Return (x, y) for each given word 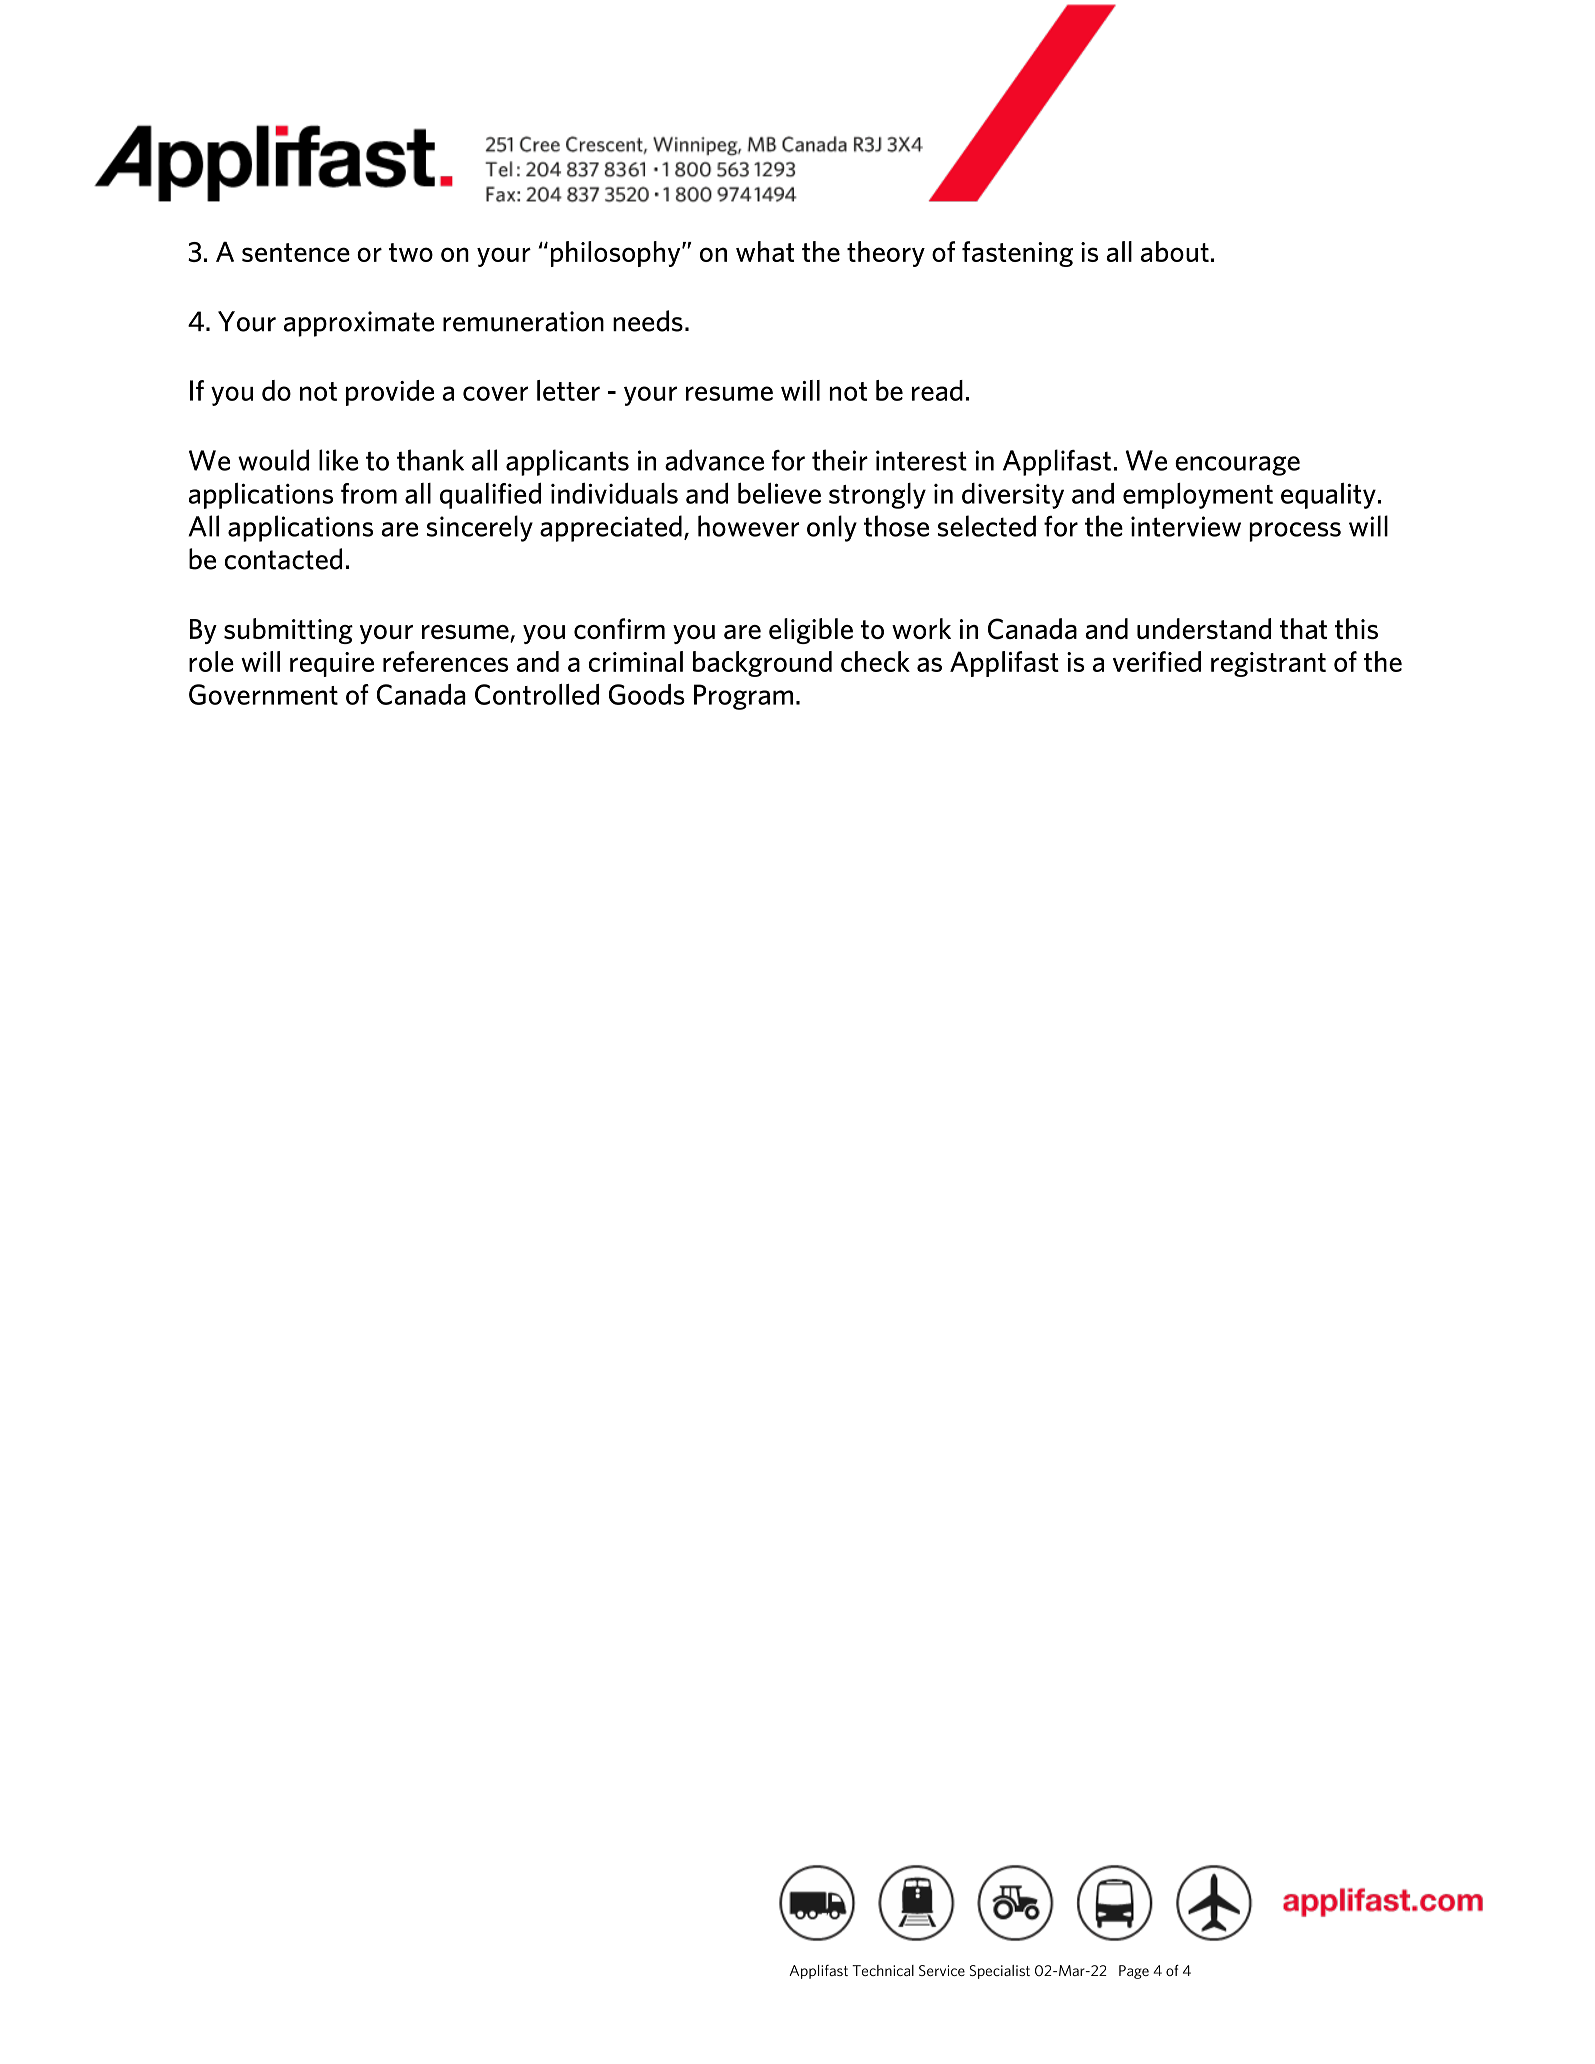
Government (263, 694)
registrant (1268, 664)
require (332, 664)
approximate (359, 324)
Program (743, 697)
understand (1204, 628)
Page (1134, 1972)
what (765, 251)
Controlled (537, 694)
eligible (811, 631)
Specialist (1000, 1972)
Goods (647, 694)
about (1175, 251)
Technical (883, 1970)
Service (942, 1970)
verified (1157, 661)
